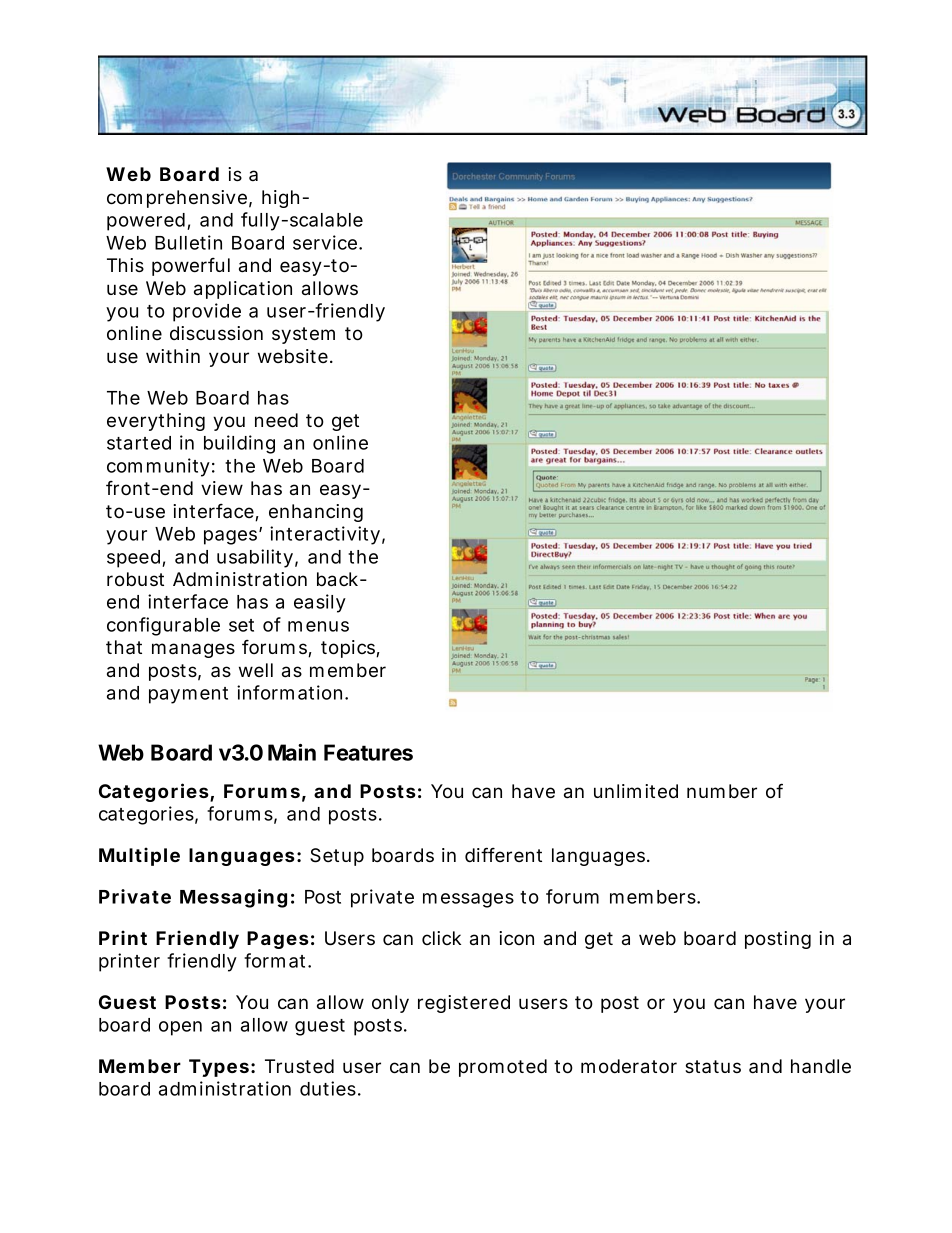 Image resolution: width=952 pixels, height=1233 pixels. I want to click on status, so click(713, 1066).
